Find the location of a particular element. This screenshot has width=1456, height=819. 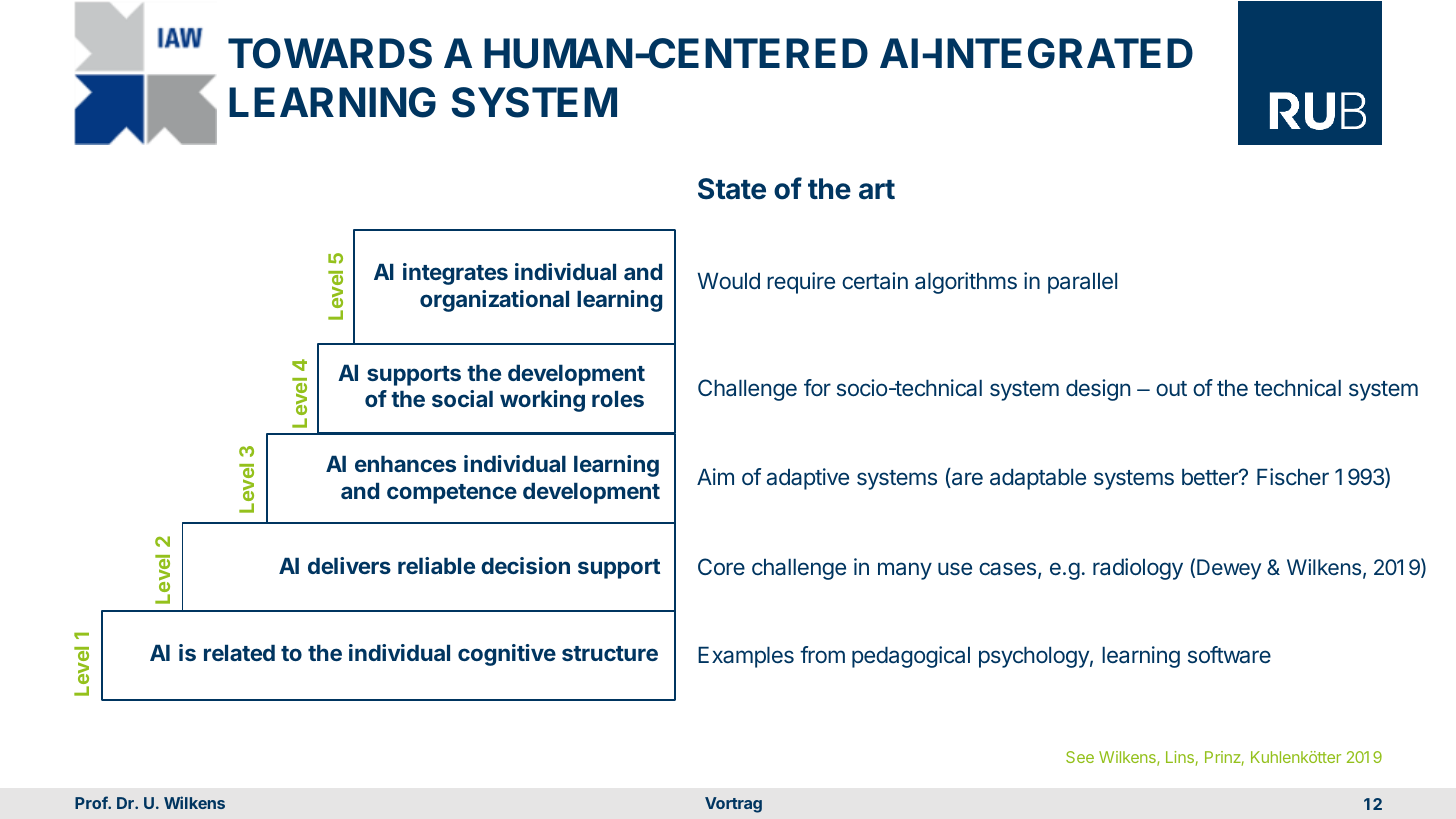

State is located at coordinates (732, 189).
